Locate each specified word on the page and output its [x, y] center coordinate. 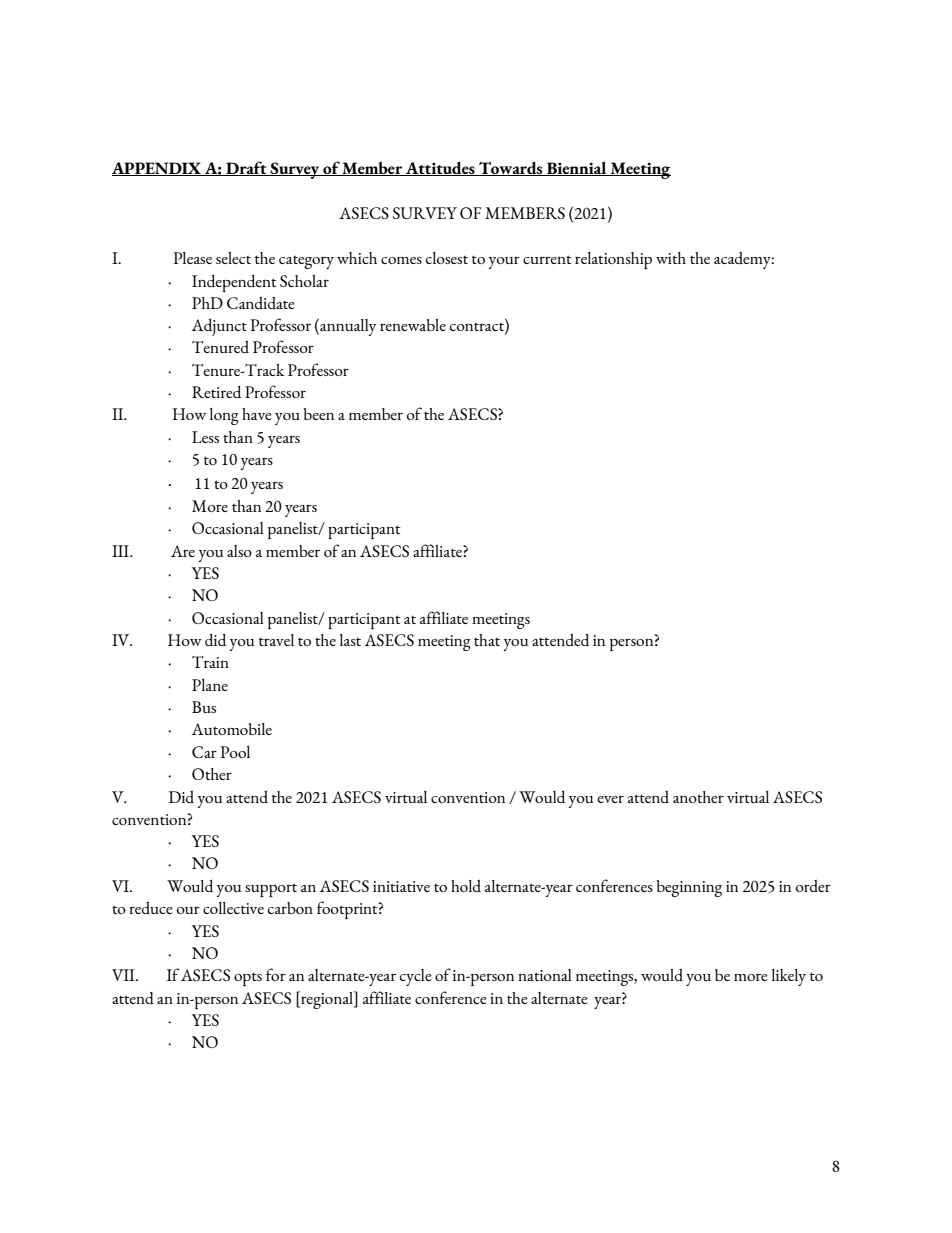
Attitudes [440, 169]
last [350, 640]
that [487, 640]
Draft [246, 168]
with [671, 258]
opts [248, 979]
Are [183, 551]
